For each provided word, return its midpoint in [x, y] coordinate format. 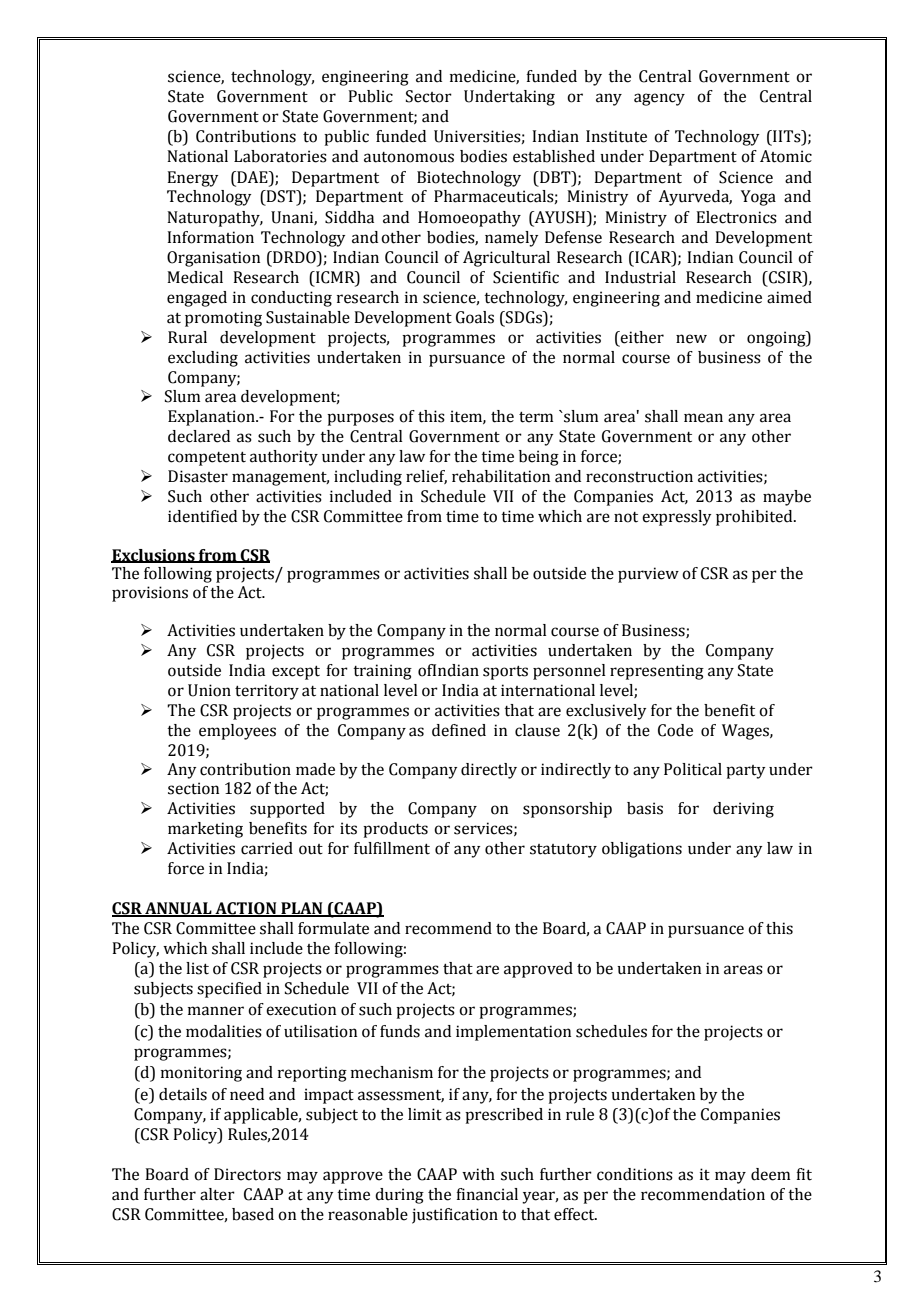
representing [657, 672]
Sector [429, 96]
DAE [252, 177]
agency [659, 99]
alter [217, 1194]
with [478, 1174]
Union [209, 690]
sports [505, 673]
